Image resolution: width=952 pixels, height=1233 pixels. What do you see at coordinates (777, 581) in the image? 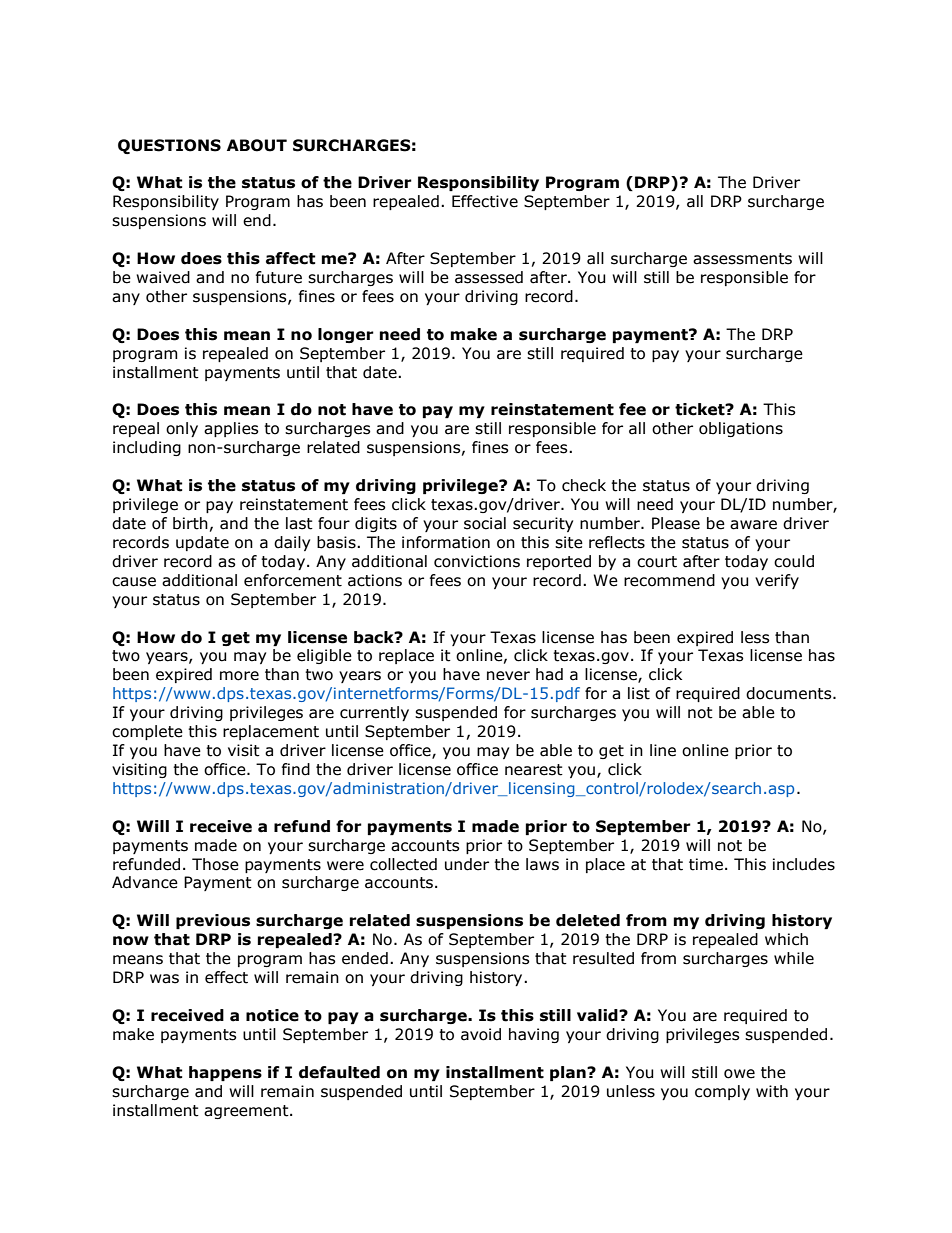
I see `verify` at bounding box center [777, 581].
